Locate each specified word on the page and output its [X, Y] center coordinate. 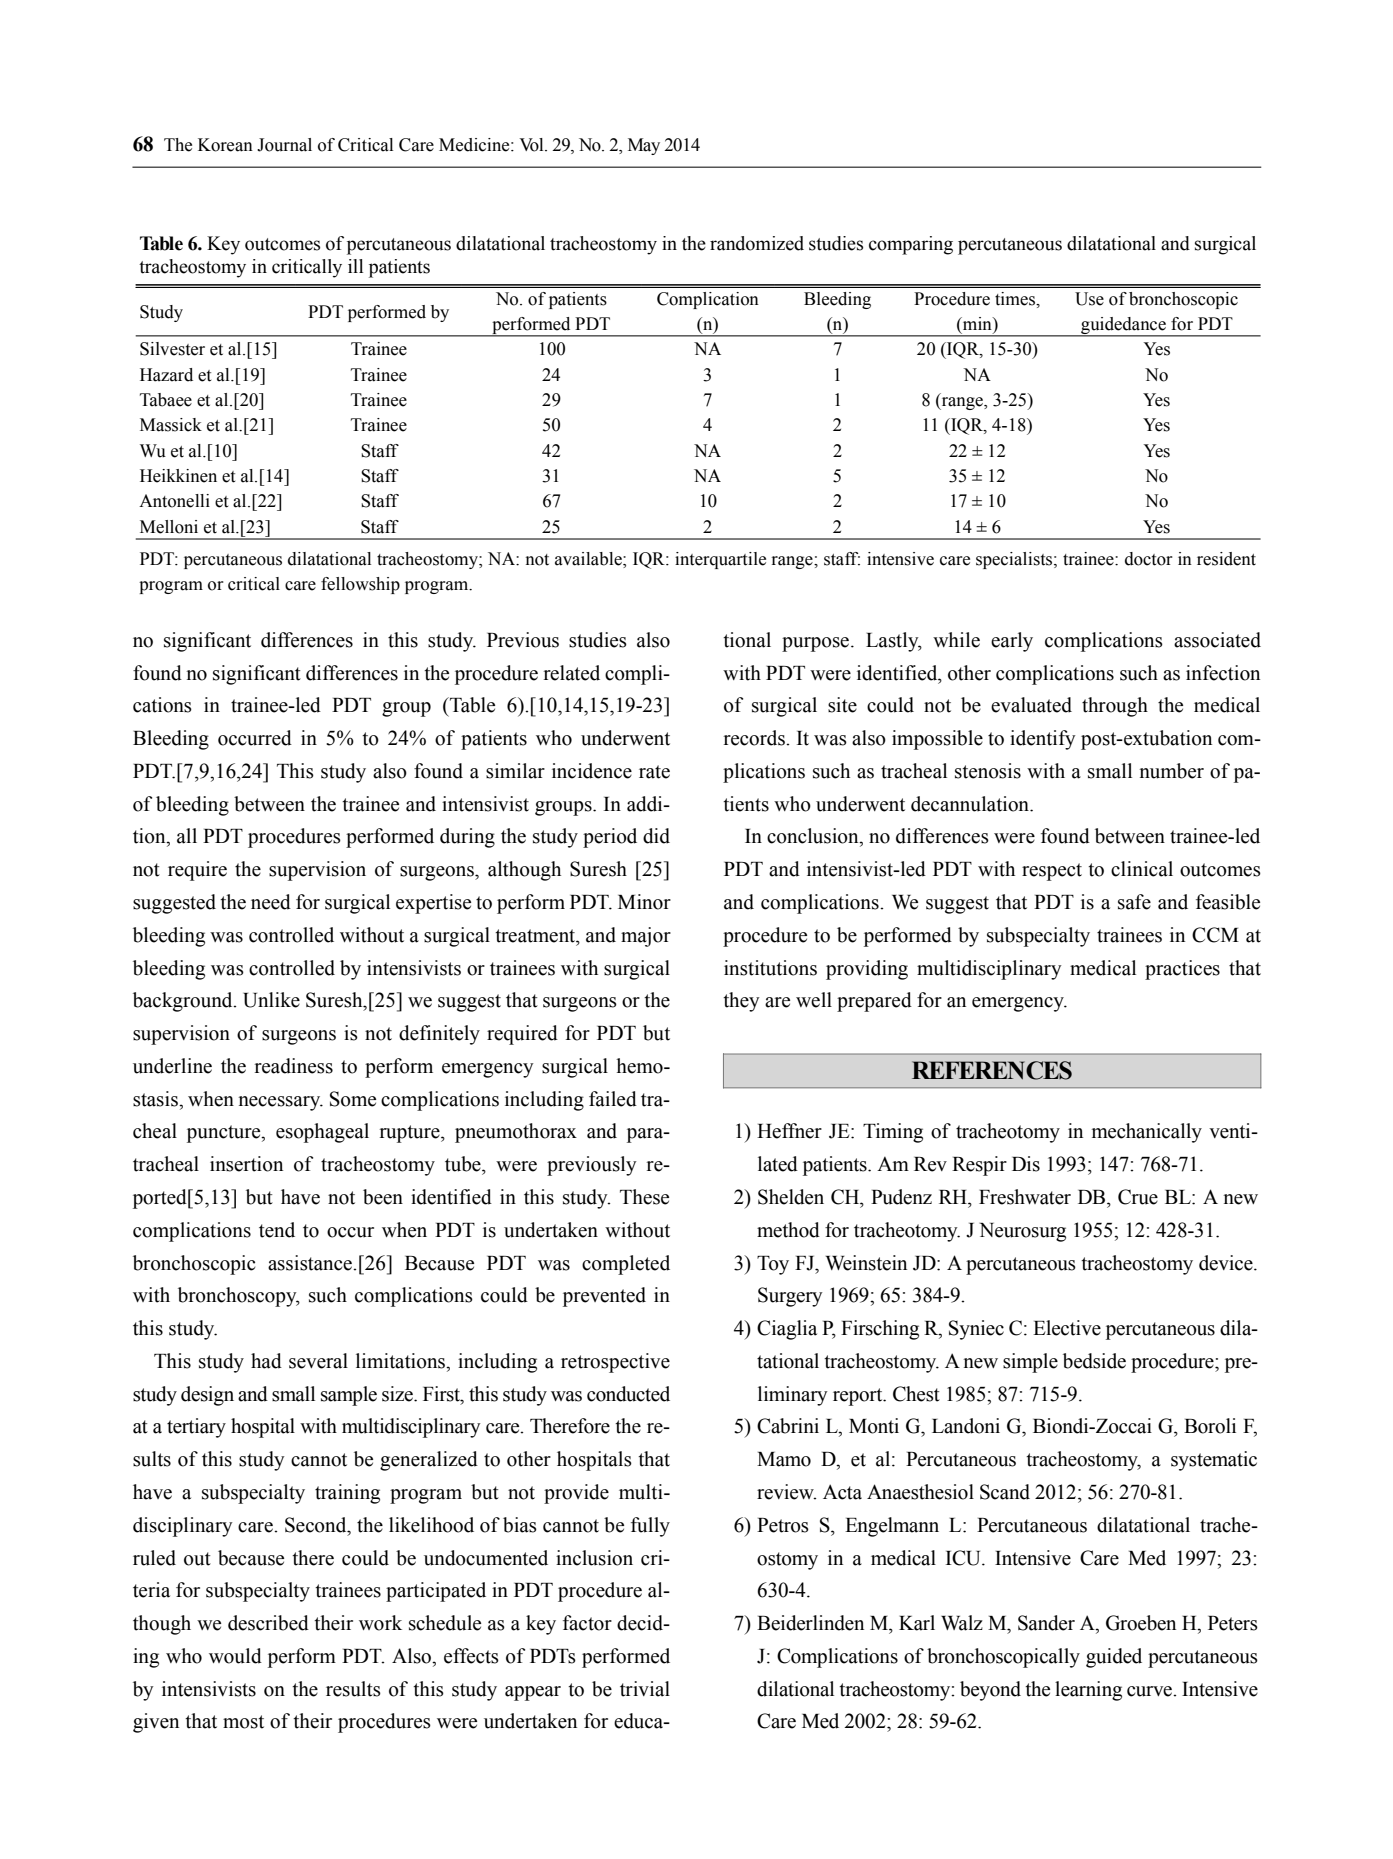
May [644, 146]
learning [1088, 1691]
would [235, 1656]
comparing [911, 245]
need [271, 902]
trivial [645, 1689]
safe [1134, 902]
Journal [284, 145]
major [646, 937]
